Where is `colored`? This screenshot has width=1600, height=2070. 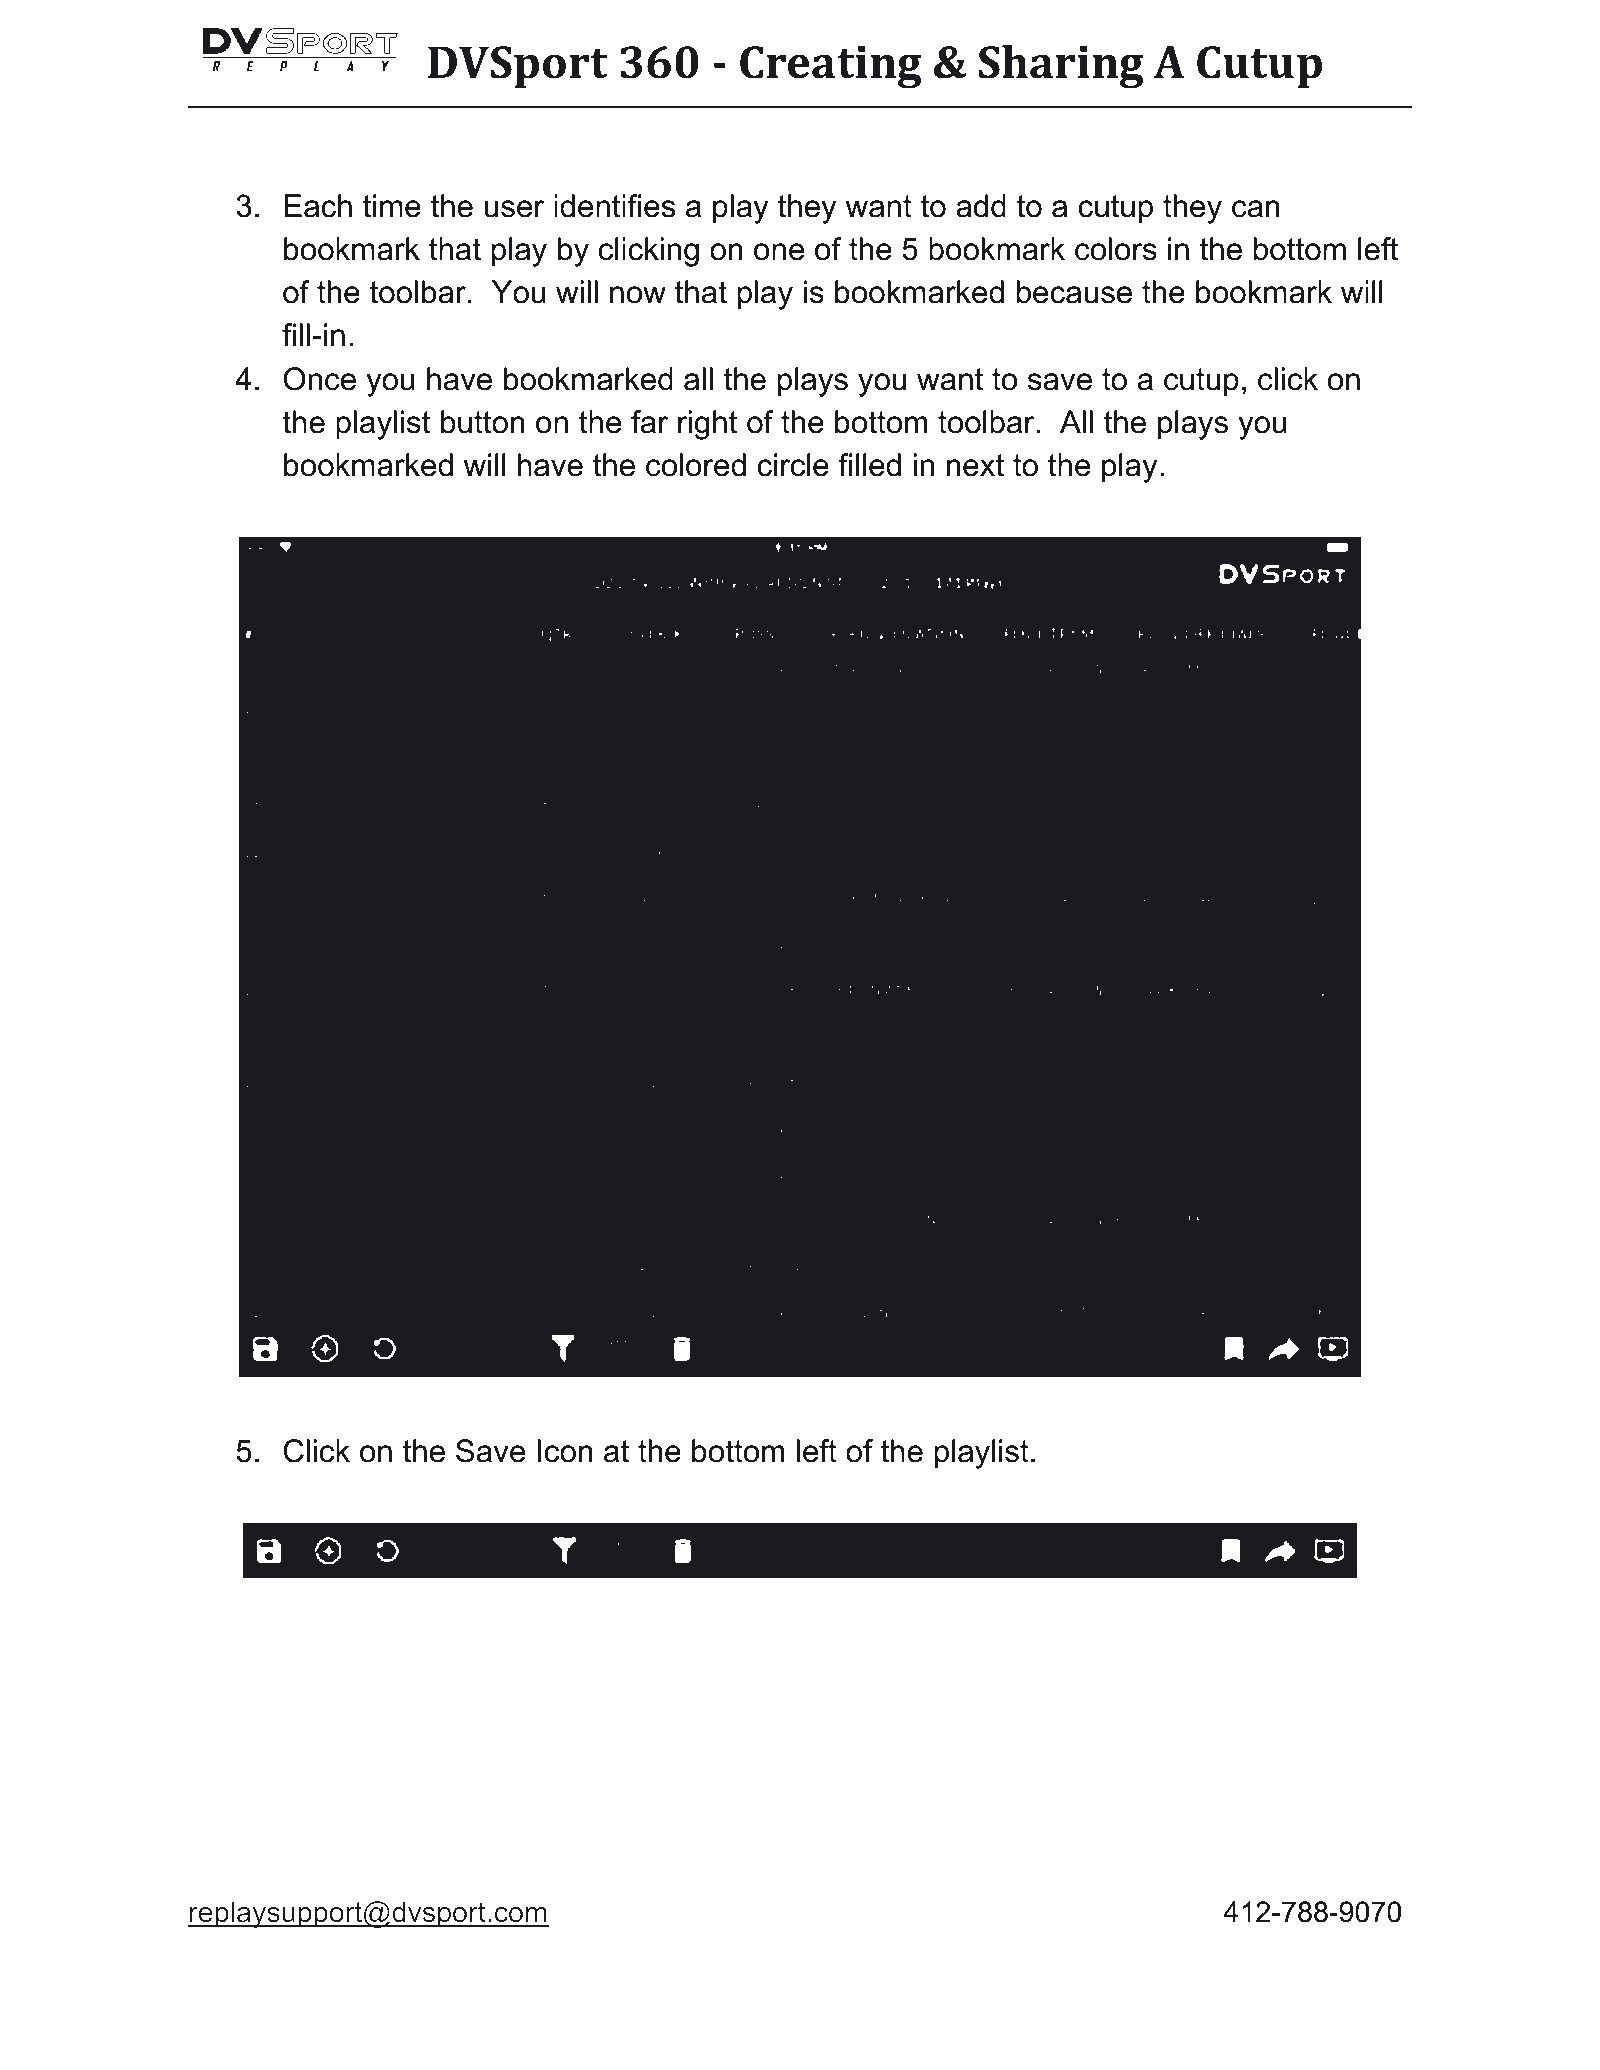
colored is located at coordinates (696, 465).
